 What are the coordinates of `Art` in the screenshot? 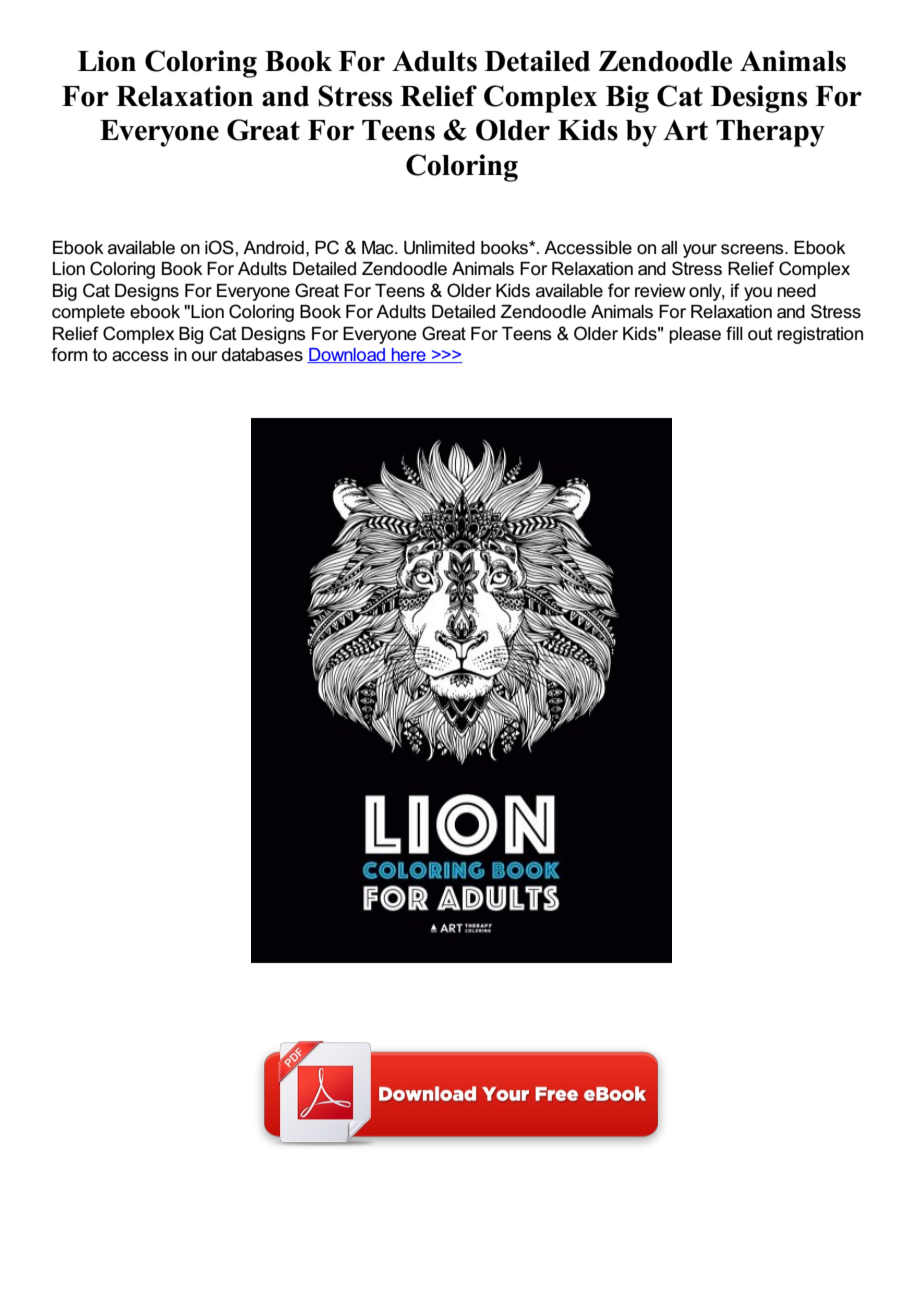 It's located at (685, 129).
